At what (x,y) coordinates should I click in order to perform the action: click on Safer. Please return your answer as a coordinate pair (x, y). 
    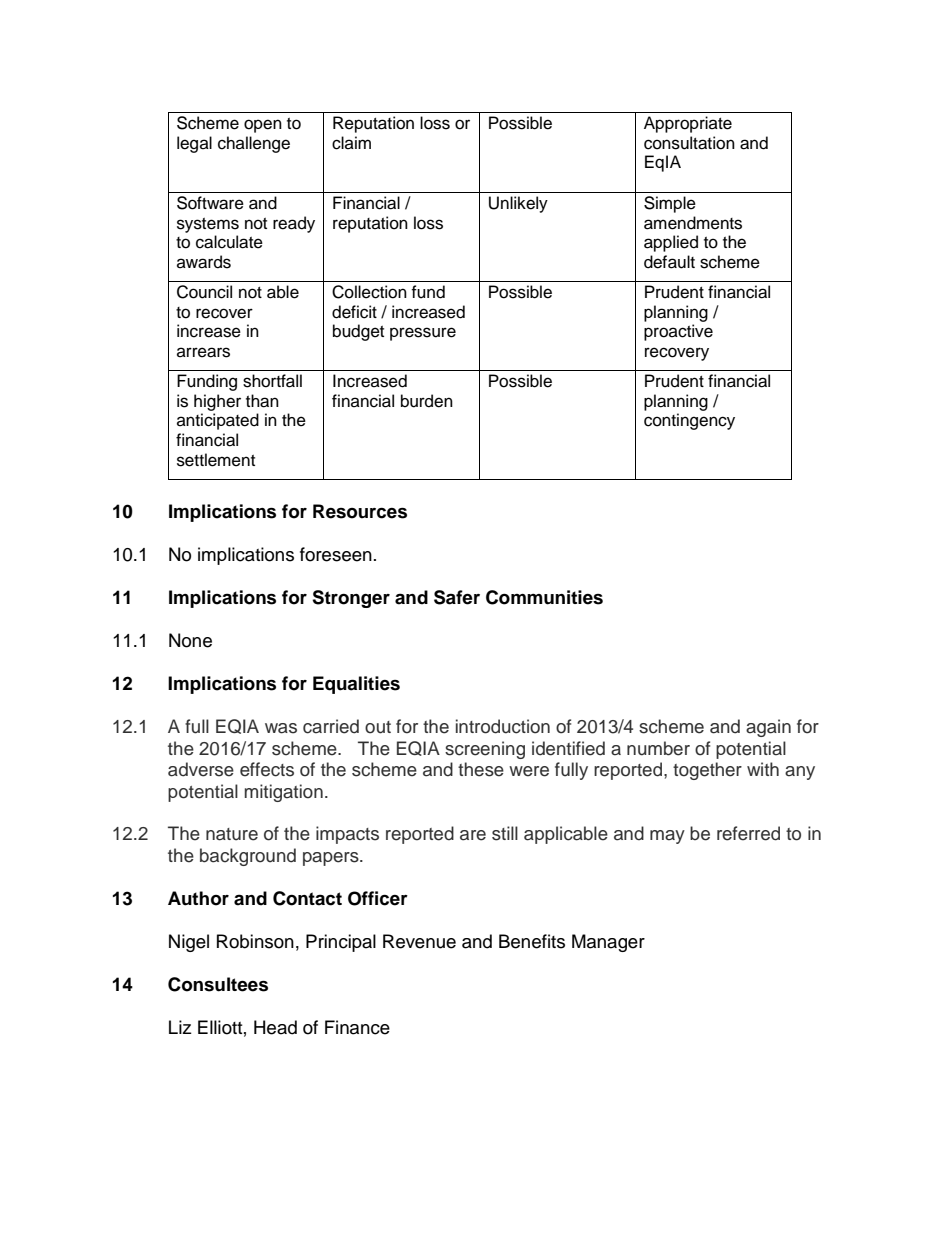
    Looking at the image, I should click on (457, 597).
